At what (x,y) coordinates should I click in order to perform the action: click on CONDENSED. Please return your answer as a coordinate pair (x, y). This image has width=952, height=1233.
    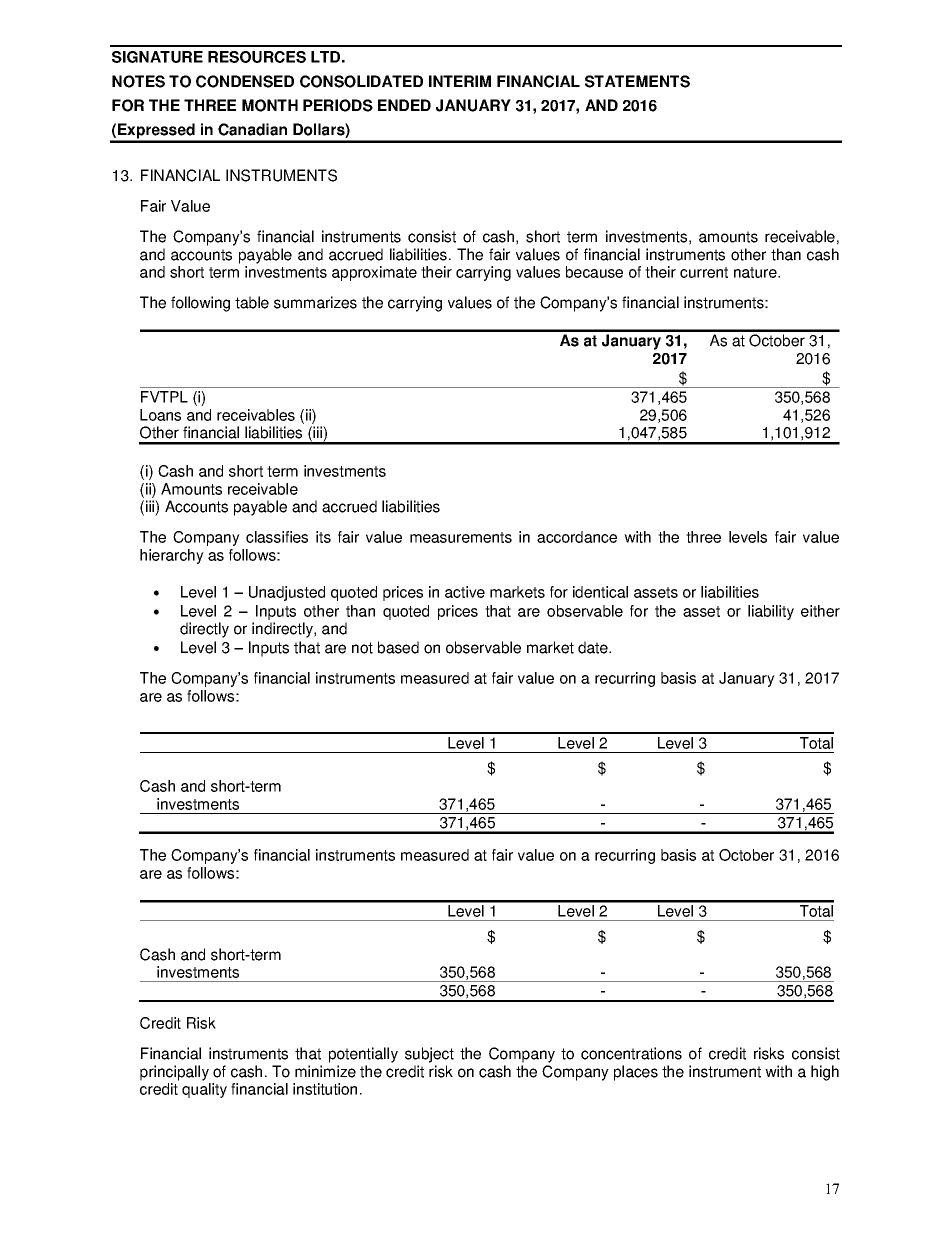
    Looking at the image, I should click on (245, 81).
